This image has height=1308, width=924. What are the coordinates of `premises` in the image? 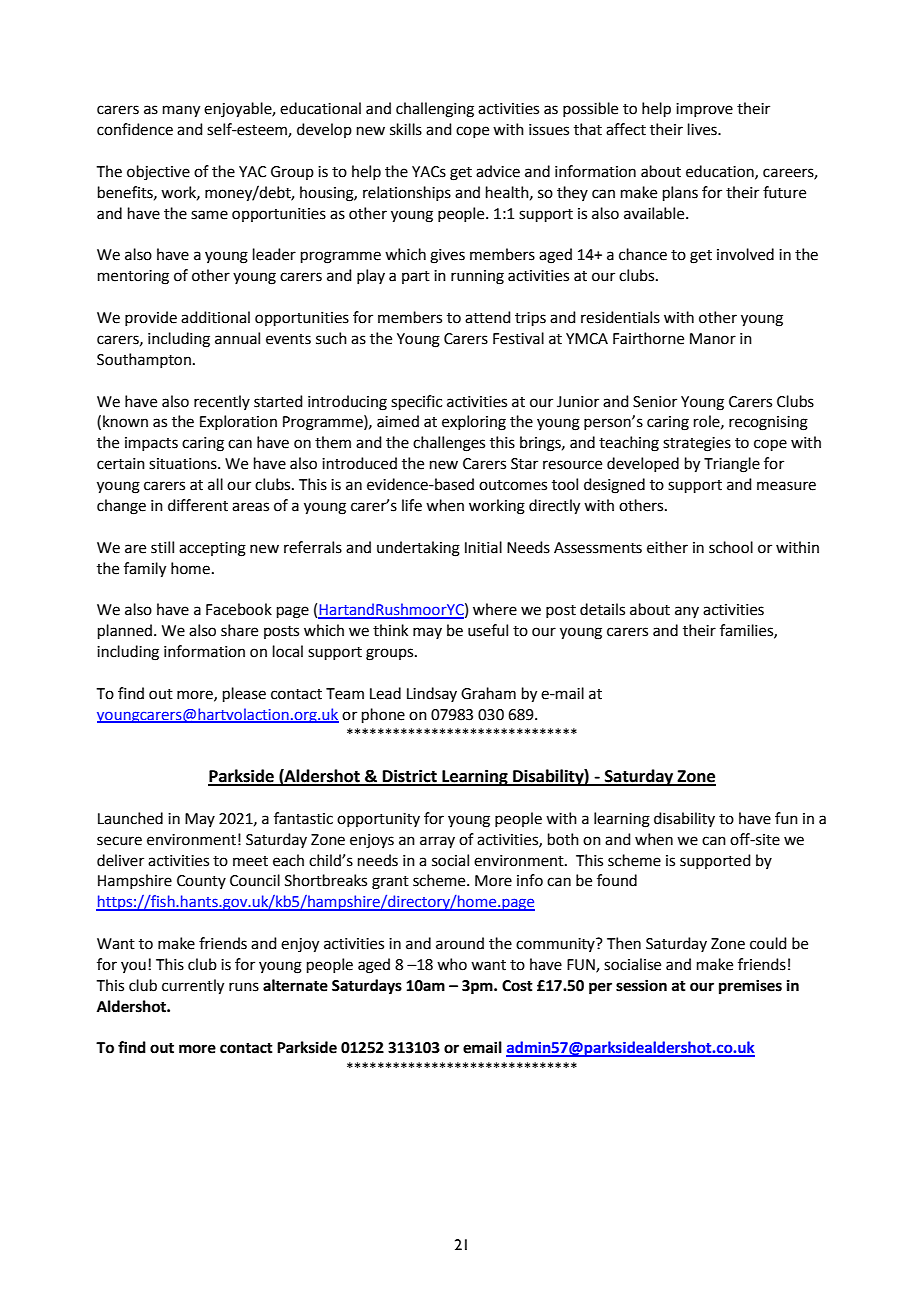 It's located at (750, 987).
